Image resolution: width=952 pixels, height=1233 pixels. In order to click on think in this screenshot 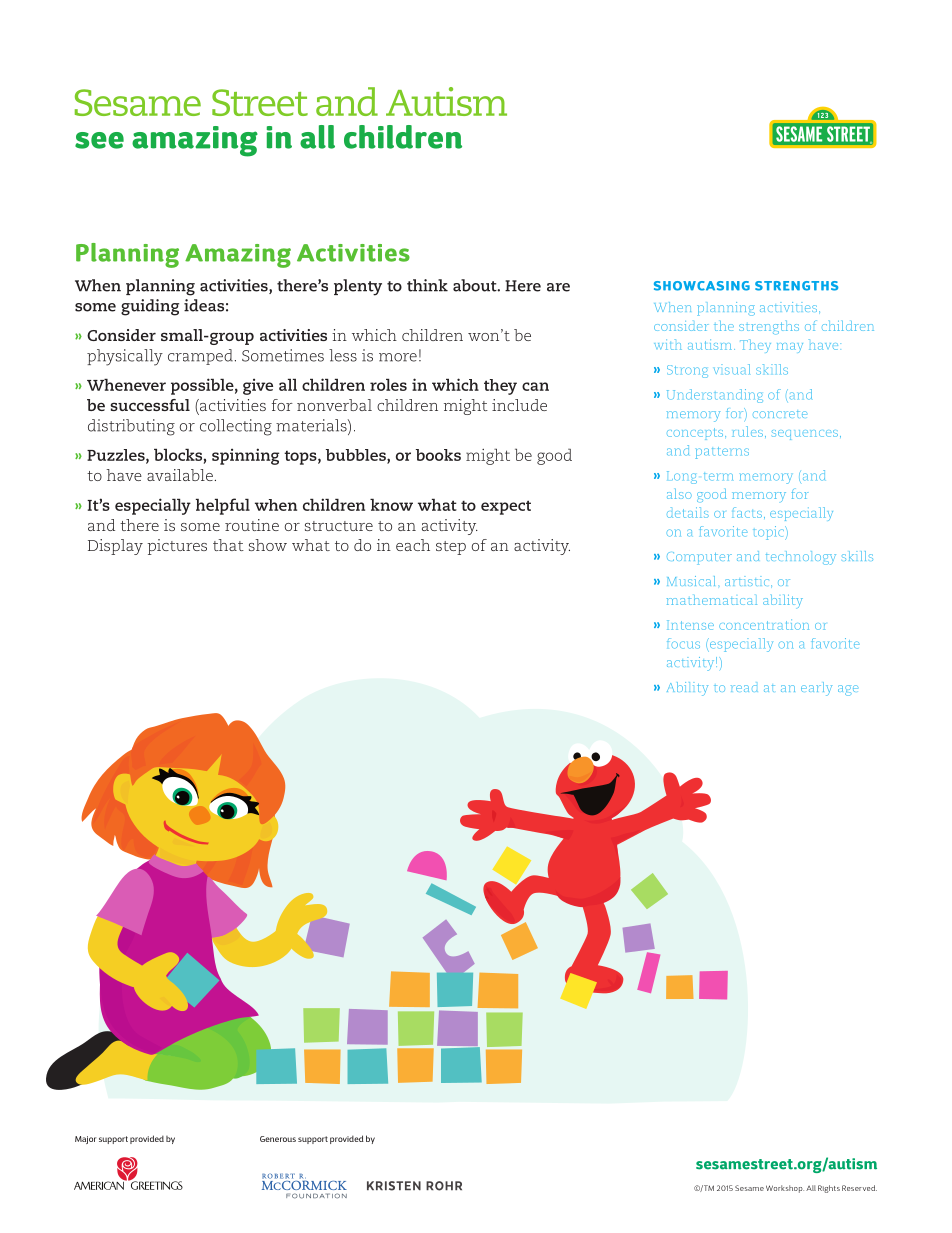, I will do `click(427, 285)`.
